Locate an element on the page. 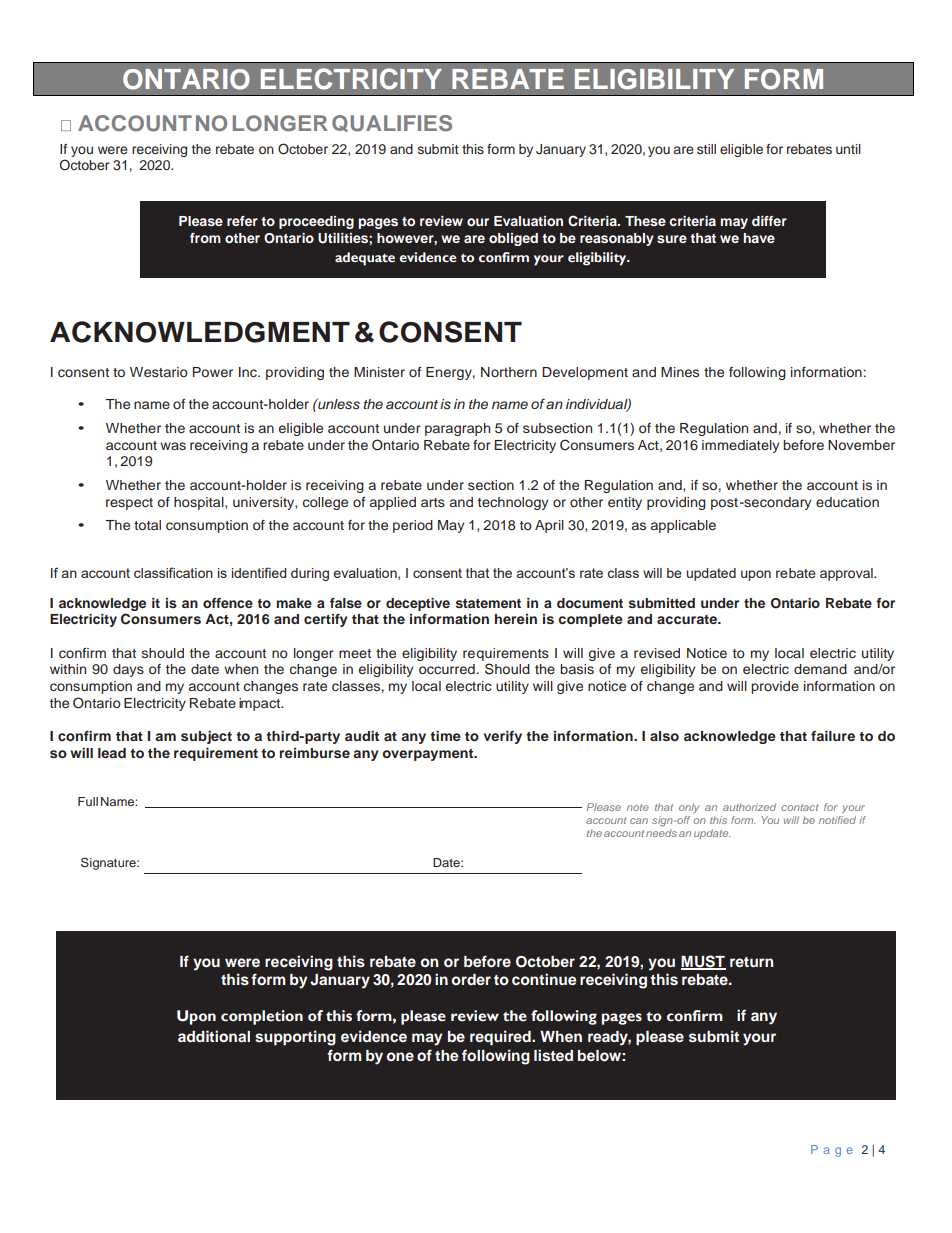 Image resolution: width=952 pixels, height=1233 pixels. still is located at coordinates (706, 149).
